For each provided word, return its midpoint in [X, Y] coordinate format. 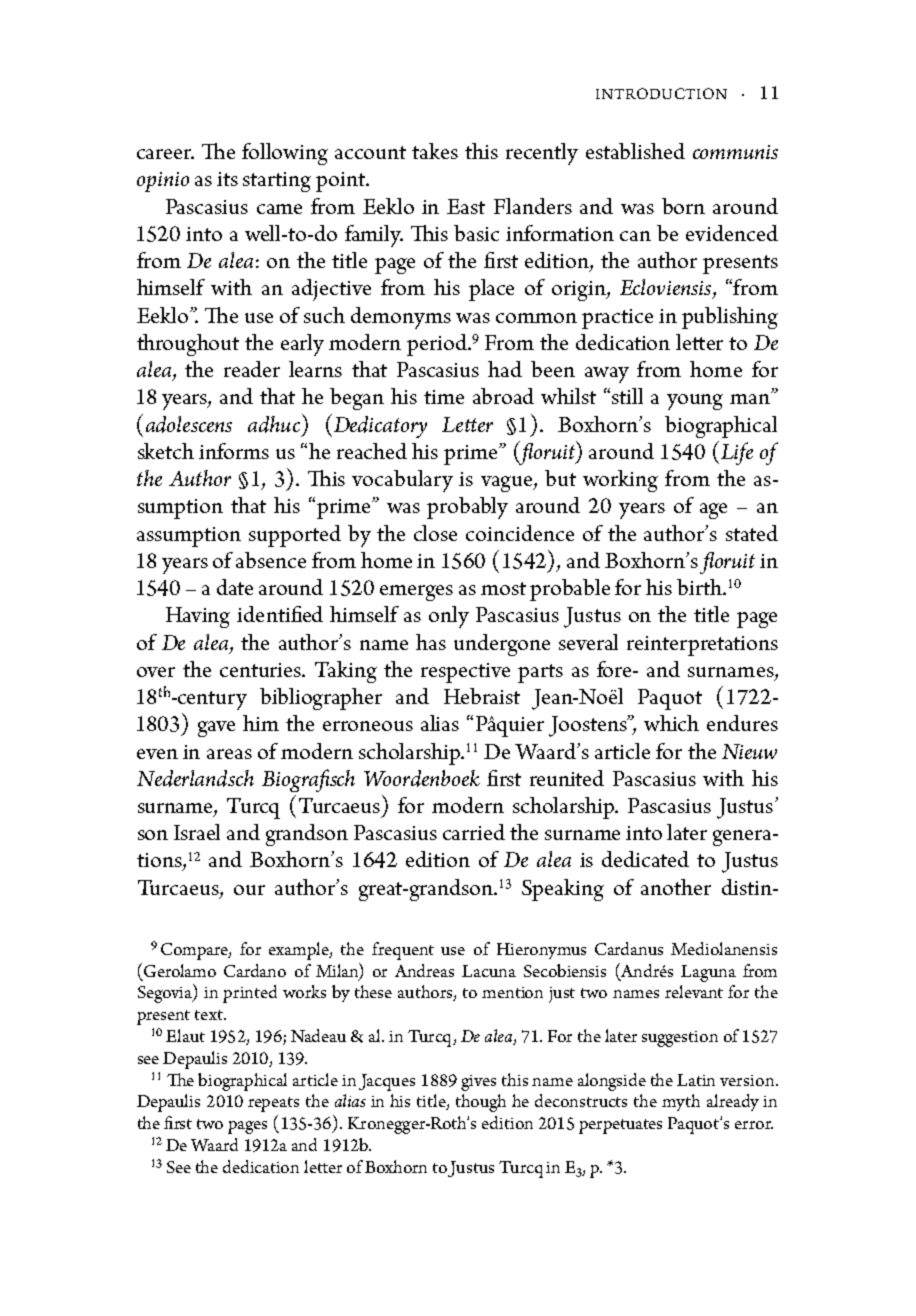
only [449, 617]
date [235, 587]
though [481, 1103]
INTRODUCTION [661, 93]
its [227, 179]
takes [435, 151]
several [588, 642]
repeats [273, 1104]
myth [681, 1102]
